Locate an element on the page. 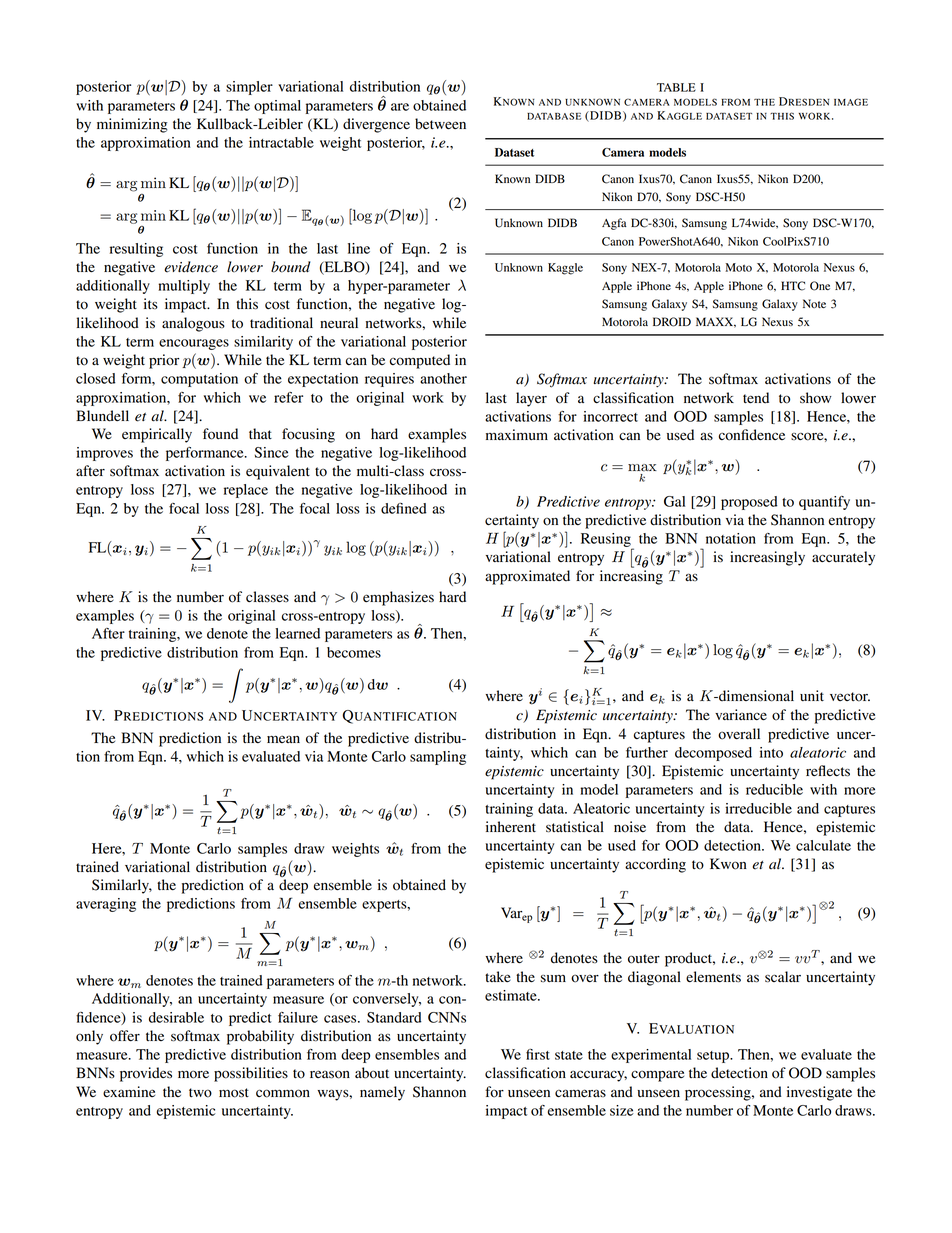  computed is located at coordinates (420, 361).
